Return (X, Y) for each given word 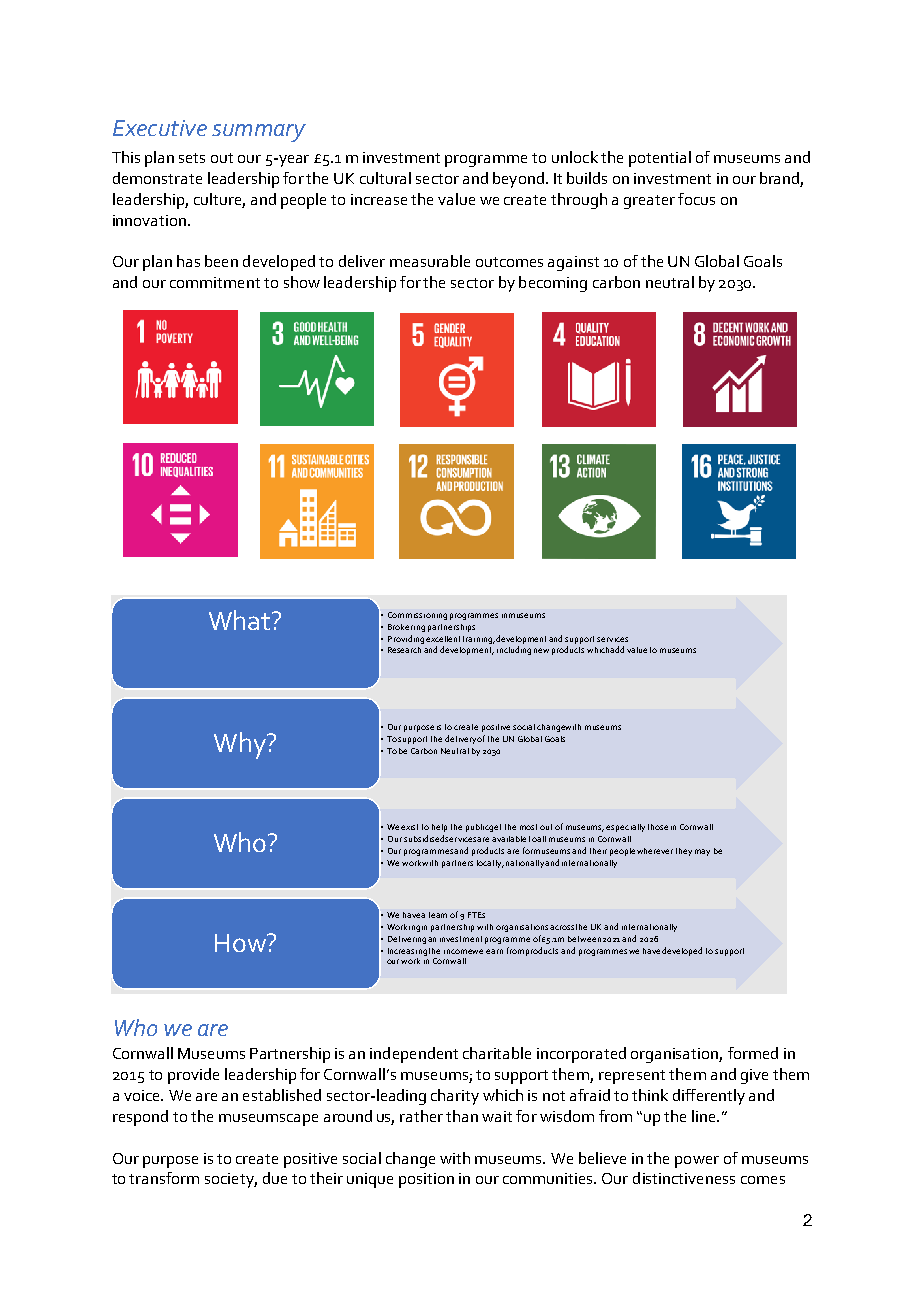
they (684, 852)
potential (660, 159)
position (426, 1180)
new (541, 650)
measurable (430, 261)
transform (164, 1178)
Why (241, 745)
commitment (215, 282)
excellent (443, 639)
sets (192, 158)
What (241, 620)
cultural (385, 178)
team (438, 915)
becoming (553, 284)
